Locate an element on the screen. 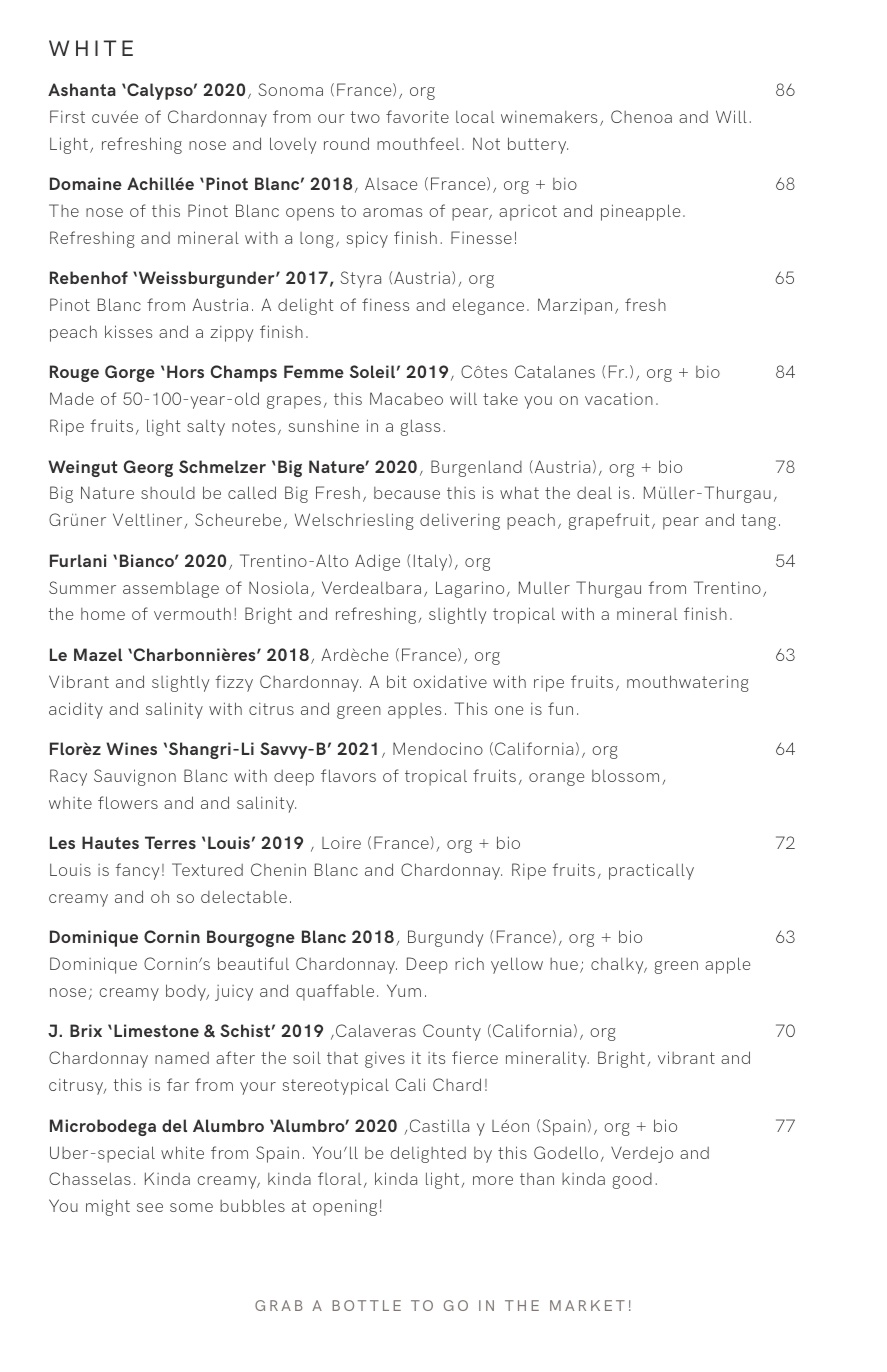 This screenshot has width=887, height=1372. MARKET is located at coordinates (587, 1305).
